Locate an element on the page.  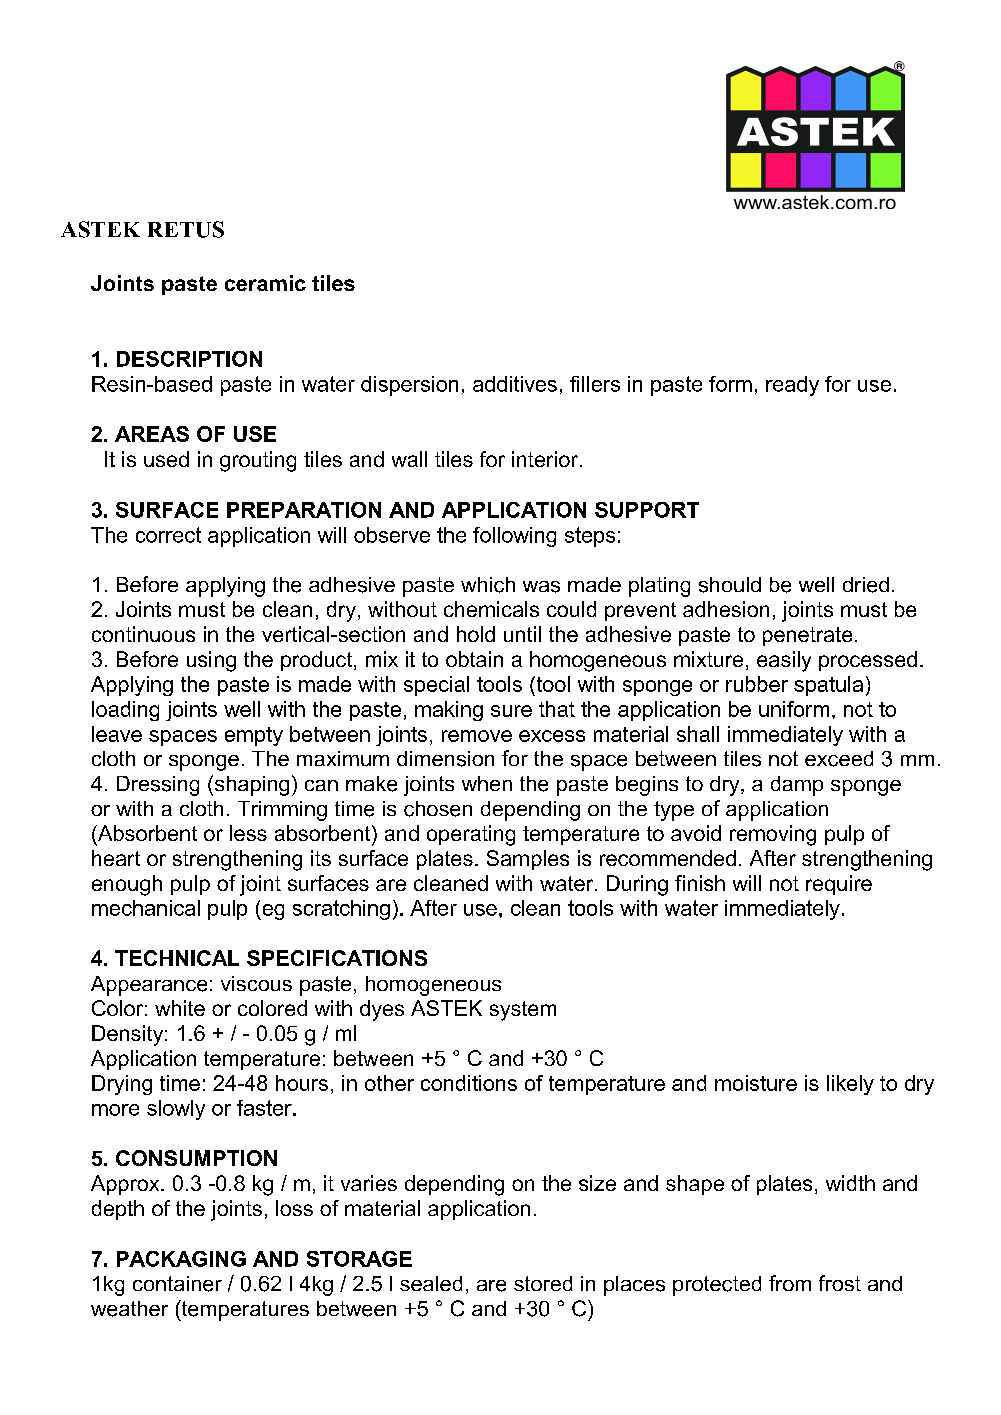
moisture is located at coordinates (756, 1083).
